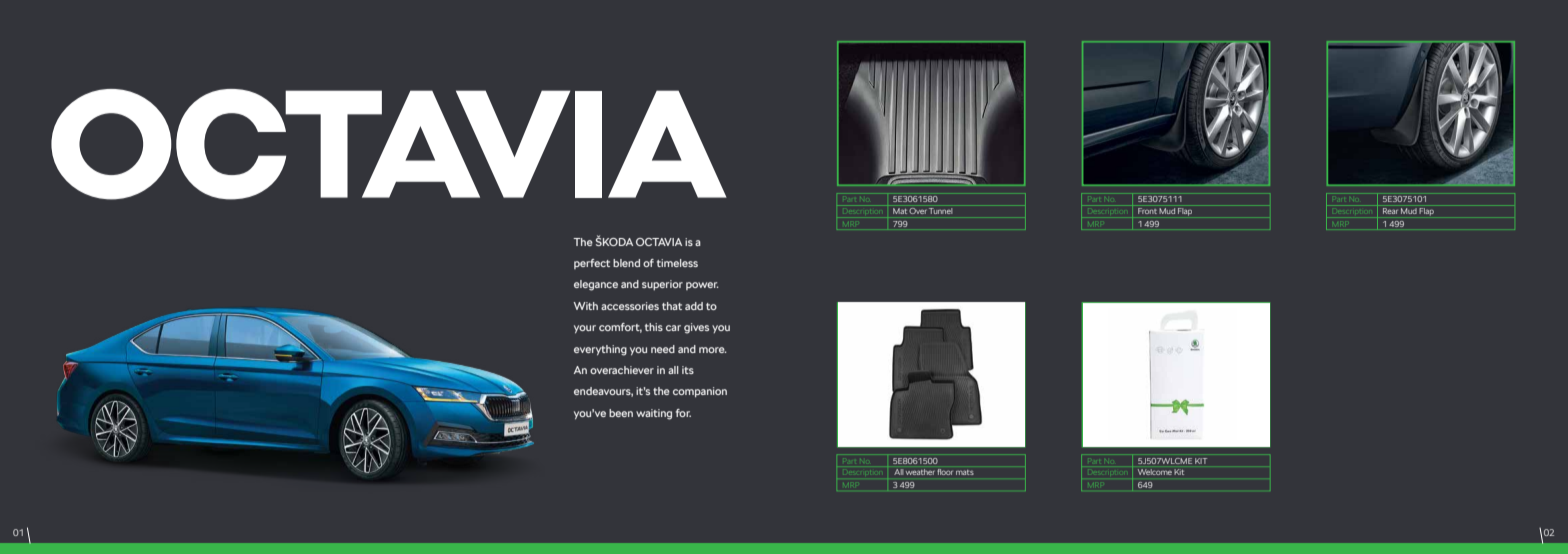  I want to click on companion, so click(700, 392).
